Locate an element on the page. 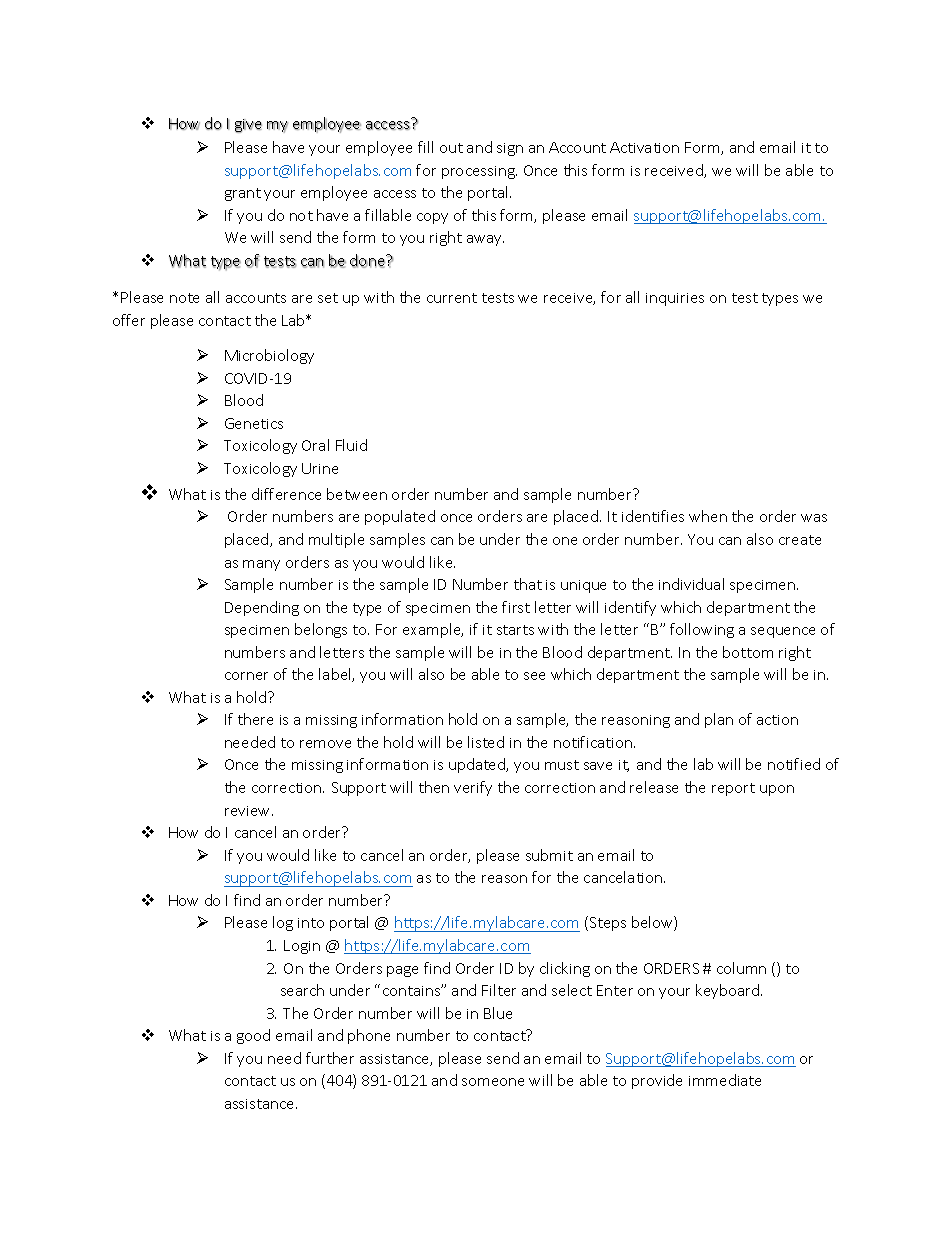 The image size is (952, 1233). populated is located at coordinates (400, 517).
